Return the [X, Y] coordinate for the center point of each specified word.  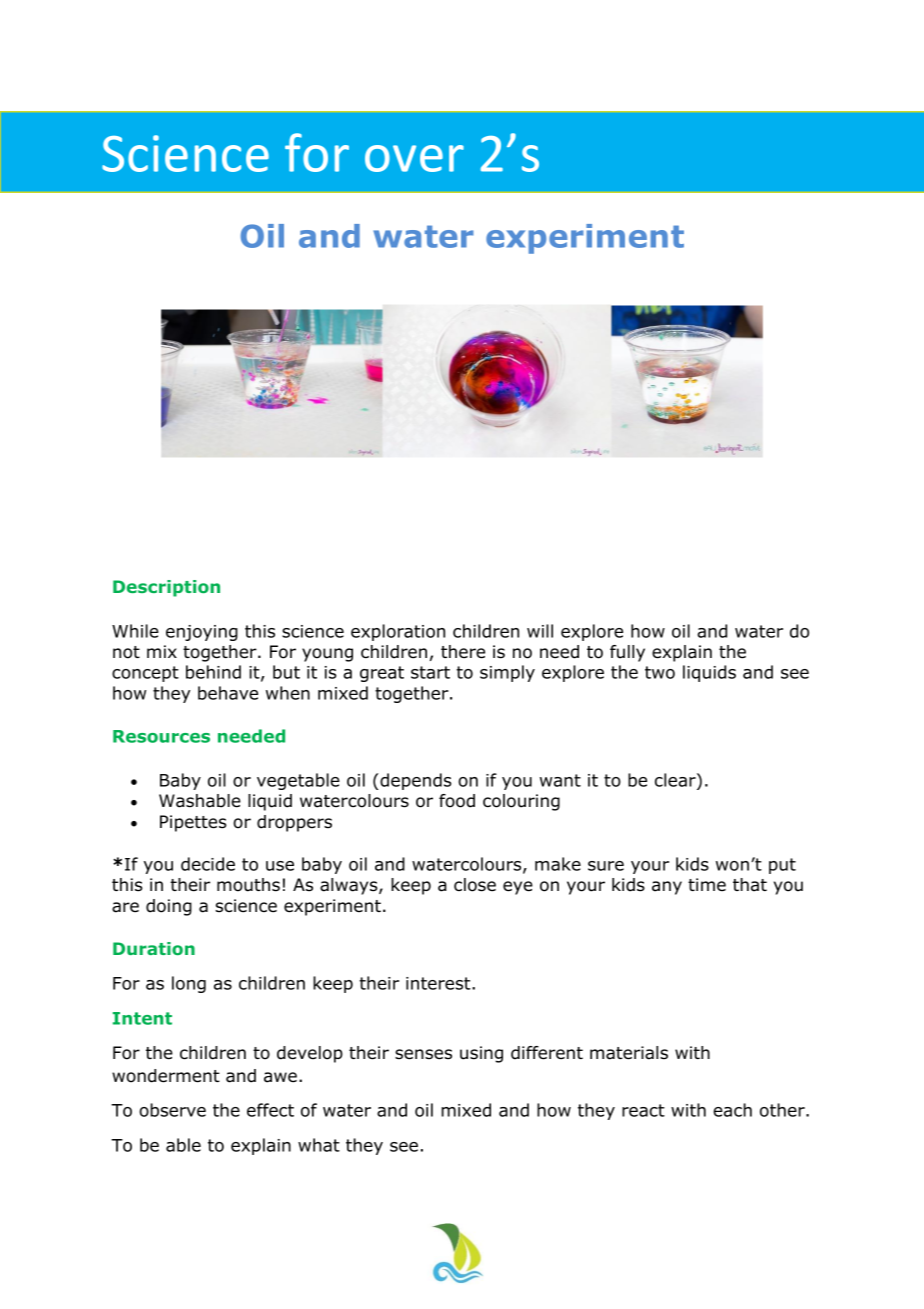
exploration [398, 632]
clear [676, 780]
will [540, 631]
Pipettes [193, 823]
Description [166, 588]
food [457, 801]
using [481, 1054]
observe [172, 1110]
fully [627, 653]
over [414, 158]
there [463, 652]
